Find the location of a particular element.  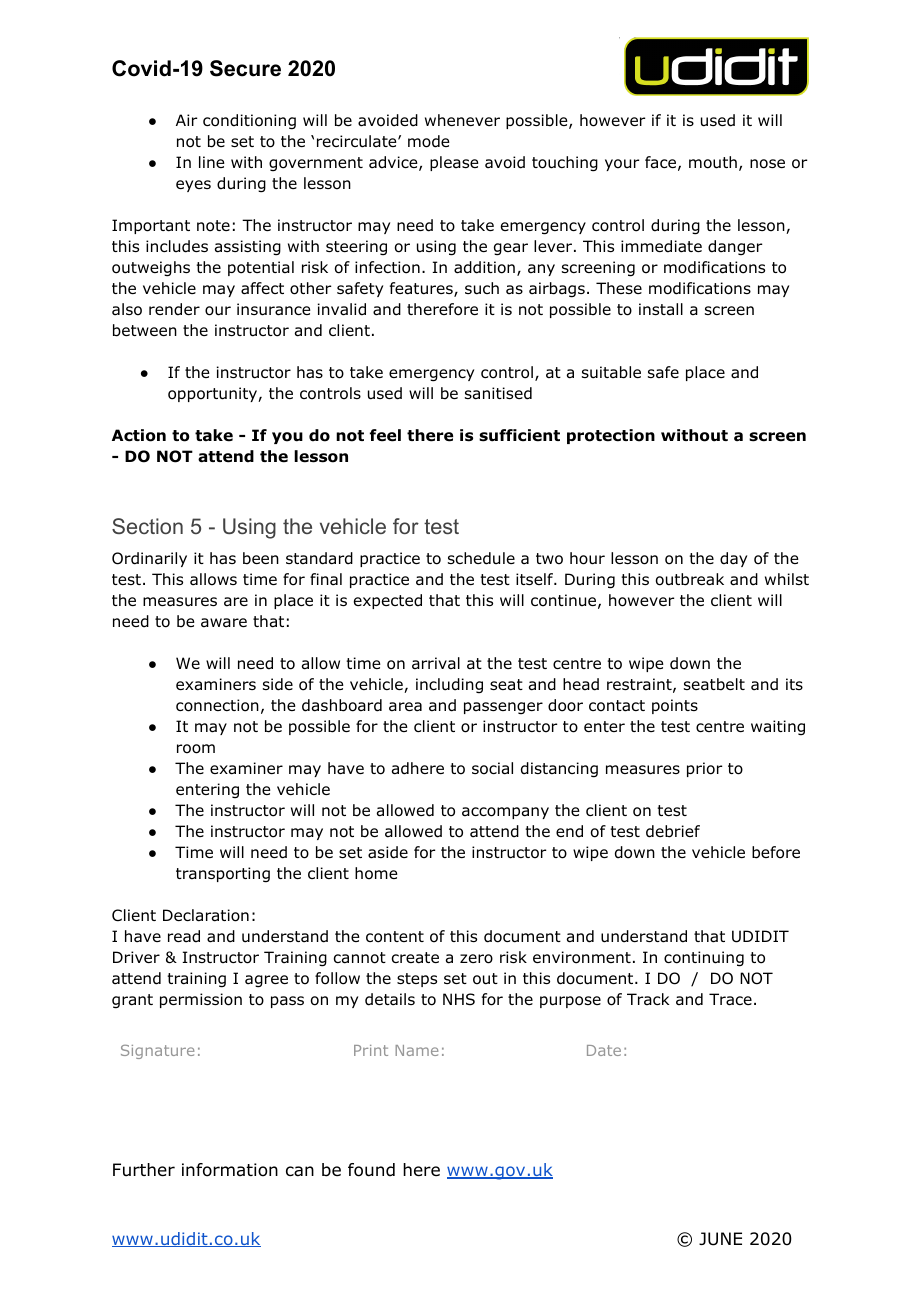

information is located at coordinates (230, 1170).
